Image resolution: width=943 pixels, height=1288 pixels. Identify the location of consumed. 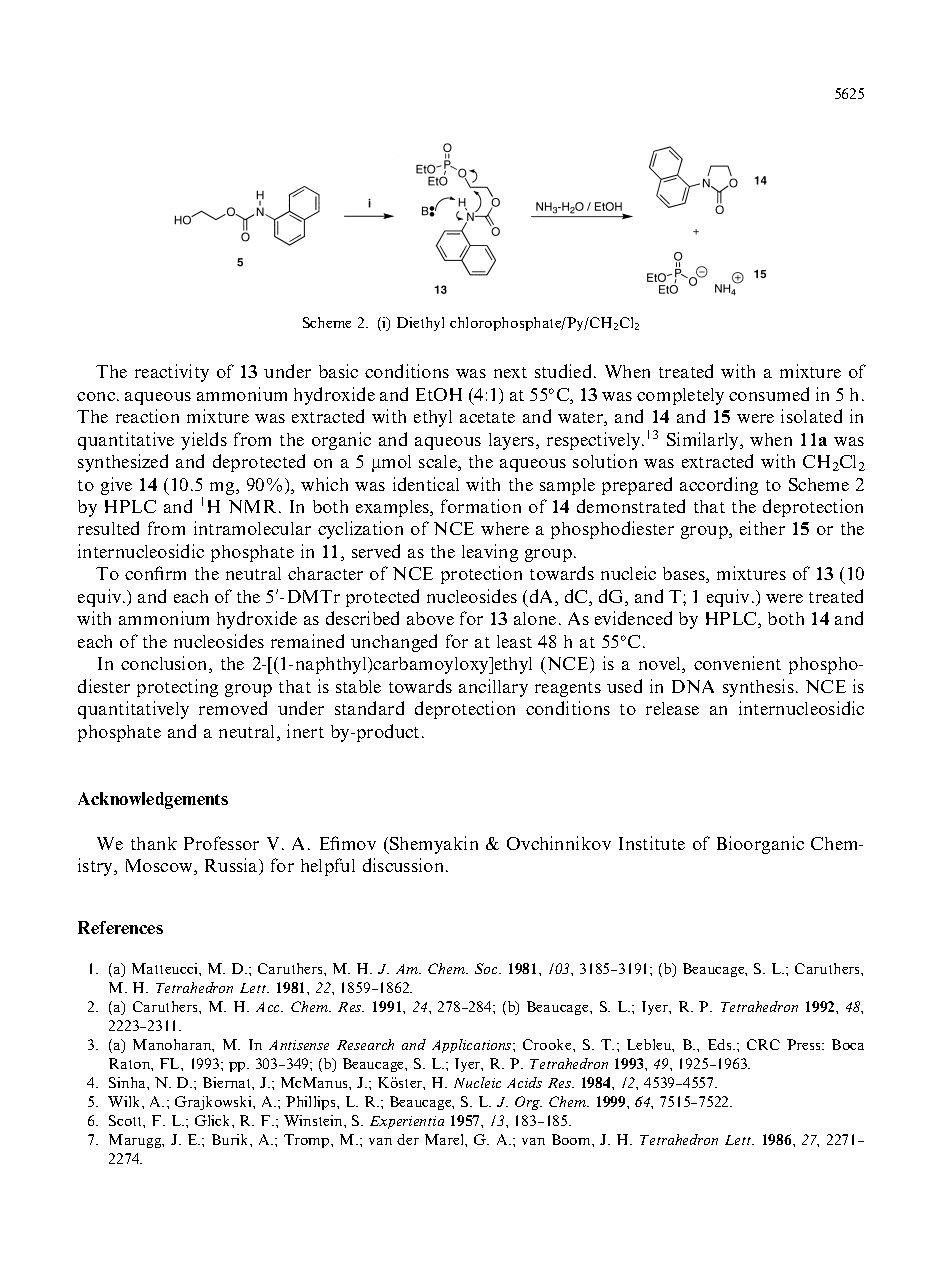
(769, 394).
